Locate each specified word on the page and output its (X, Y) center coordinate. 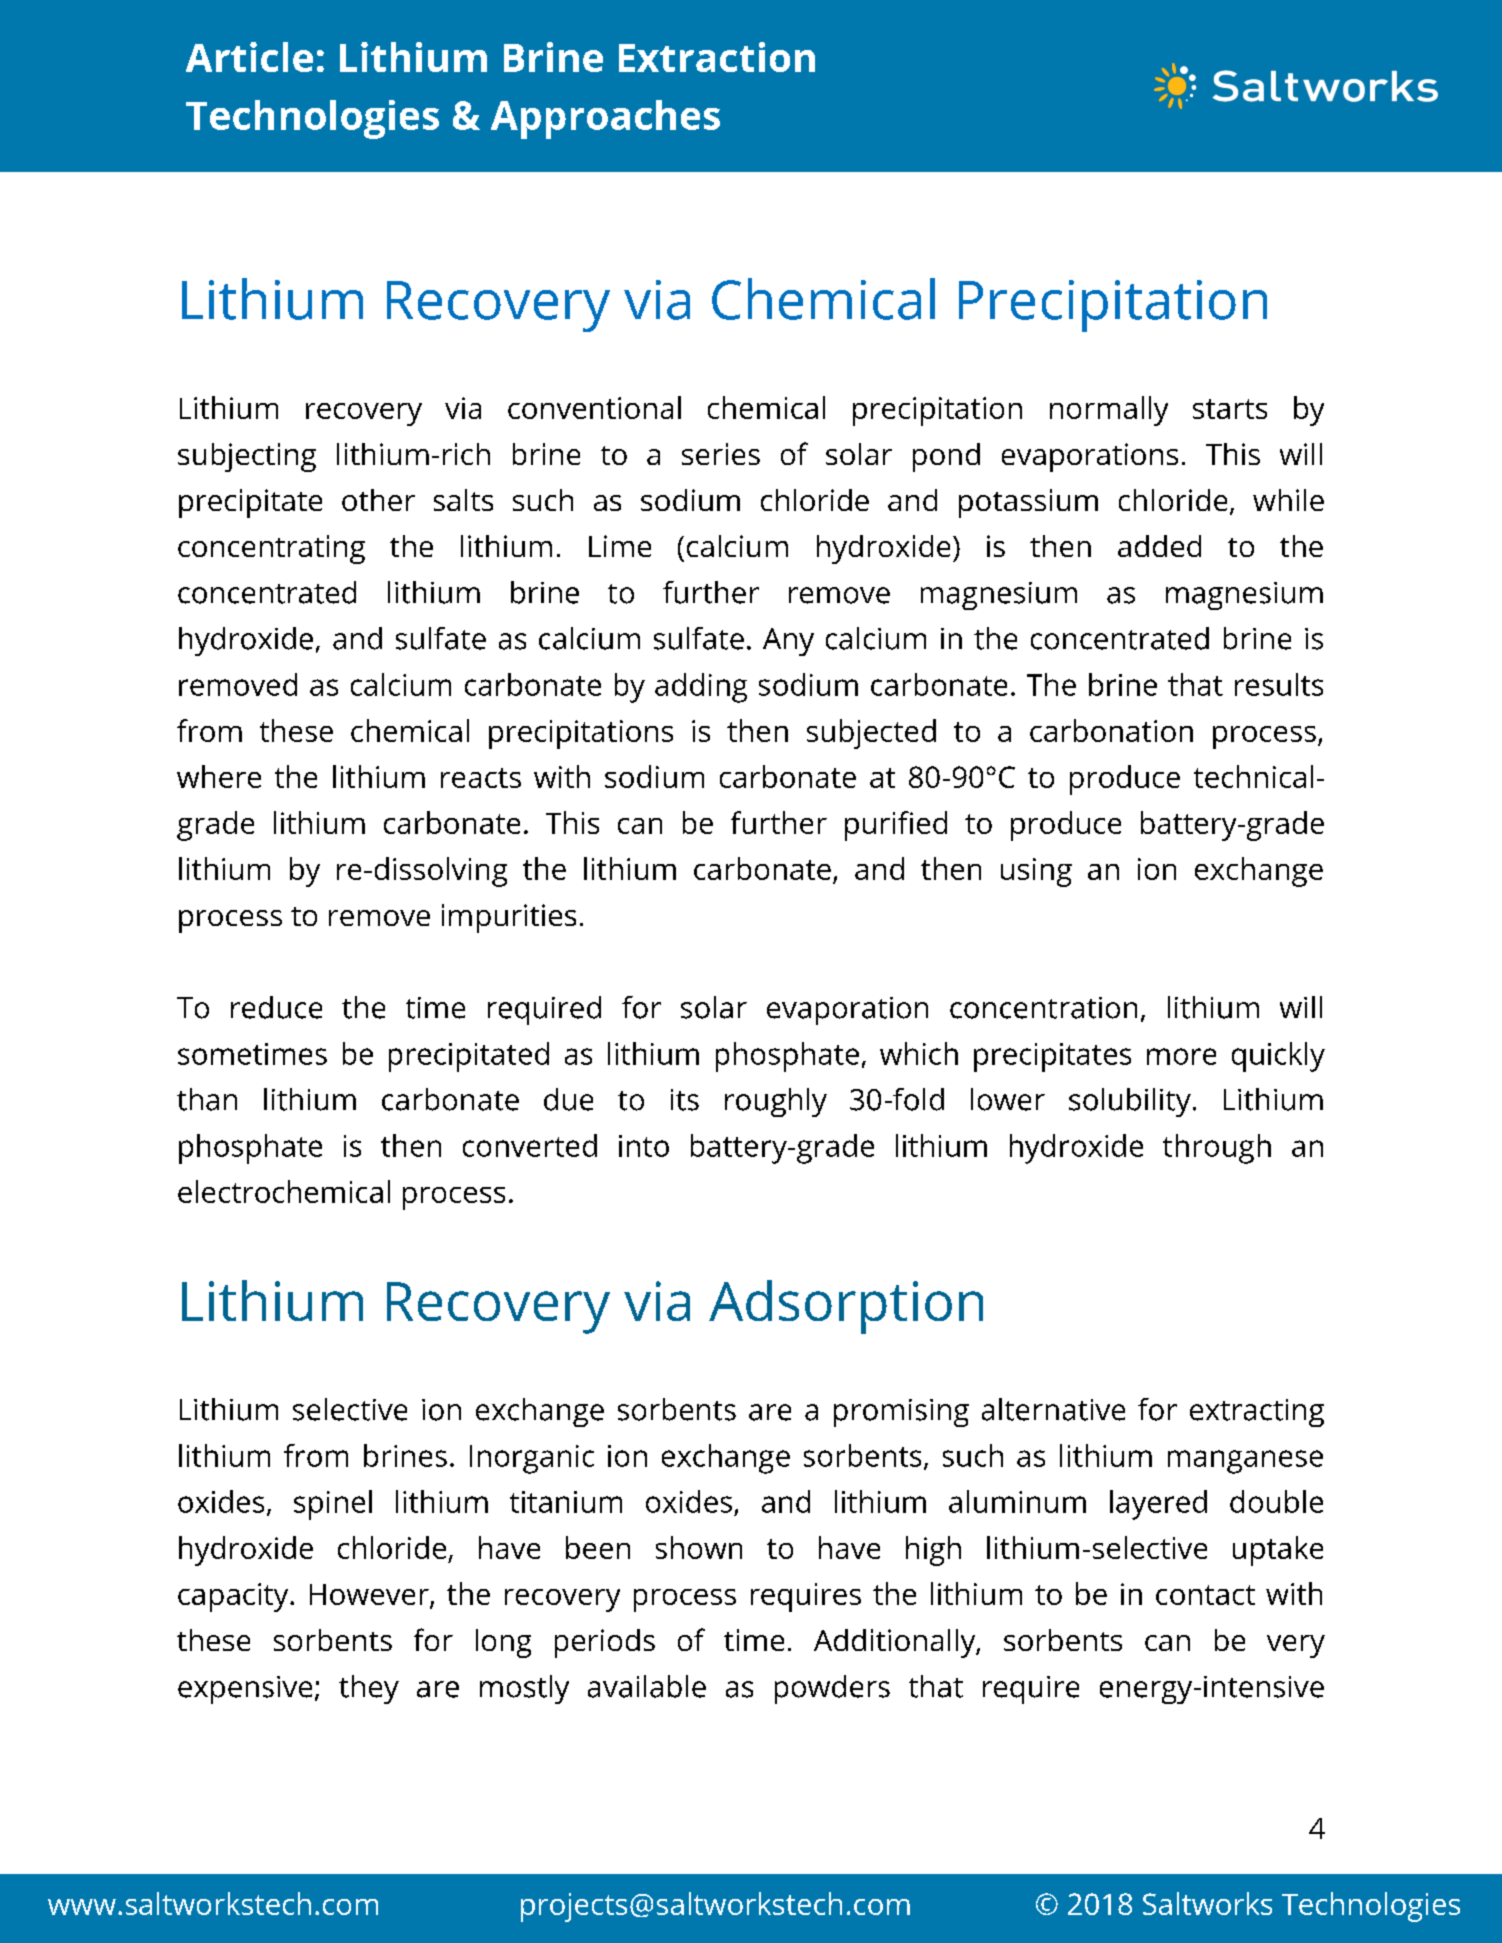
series (721, 454)
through (1217, 1149)
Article (249, 57)
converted (530, 1145)
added (1159, 546)
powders (832, 1689)
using (1036, 872)
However (370, 1595)
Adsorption (846, 1307)
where (219, 776)
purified (896, 826)
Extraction (717, 57)
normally (1109, 411)
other (378, 500)
